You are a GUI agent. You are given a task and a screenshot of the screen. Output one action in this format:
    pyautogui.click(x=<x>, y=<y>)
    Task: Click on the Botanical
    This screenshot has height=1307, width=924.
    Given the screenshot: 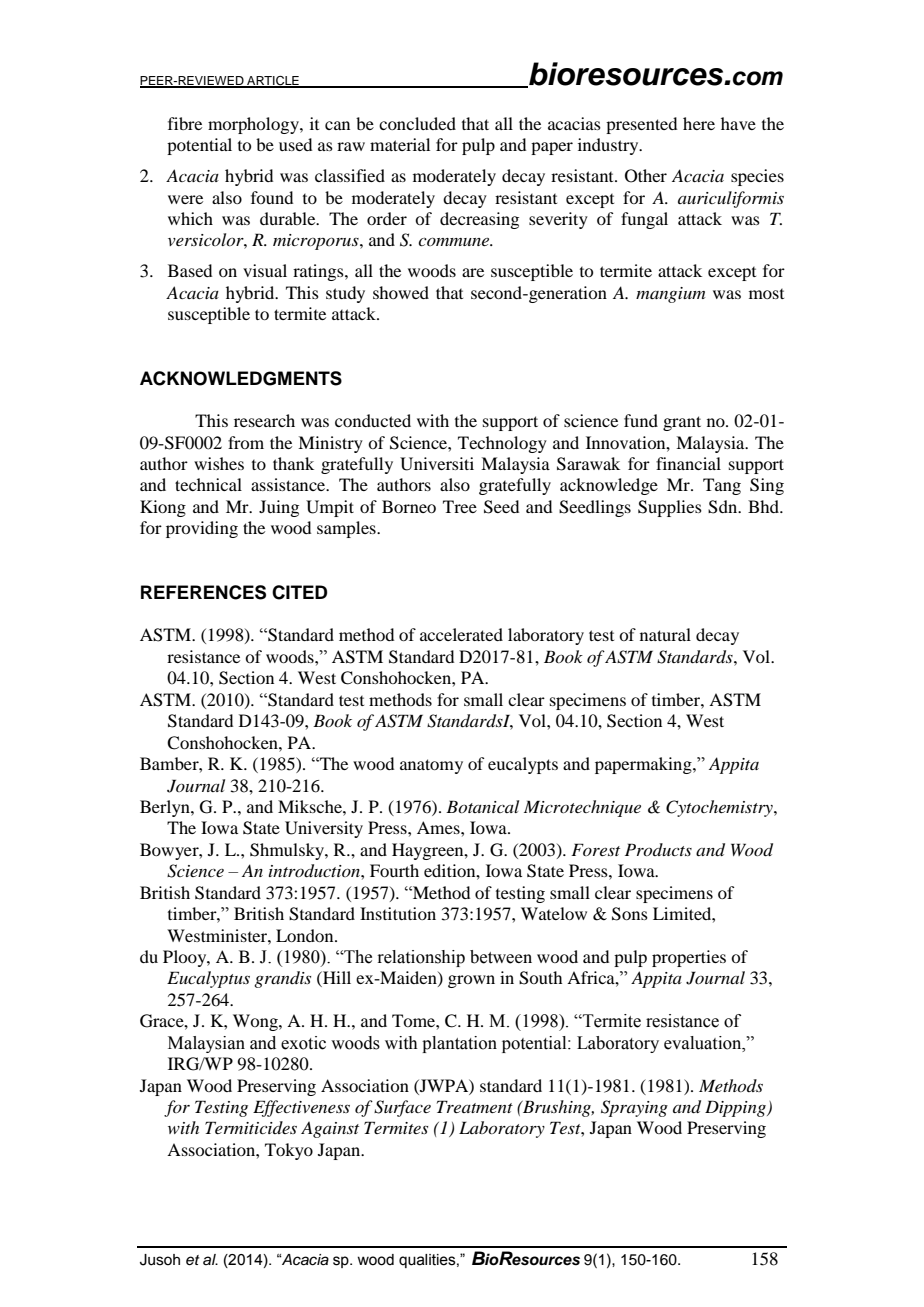 What is the action you would take?
    pyautogui.click(x=482, y=806)
